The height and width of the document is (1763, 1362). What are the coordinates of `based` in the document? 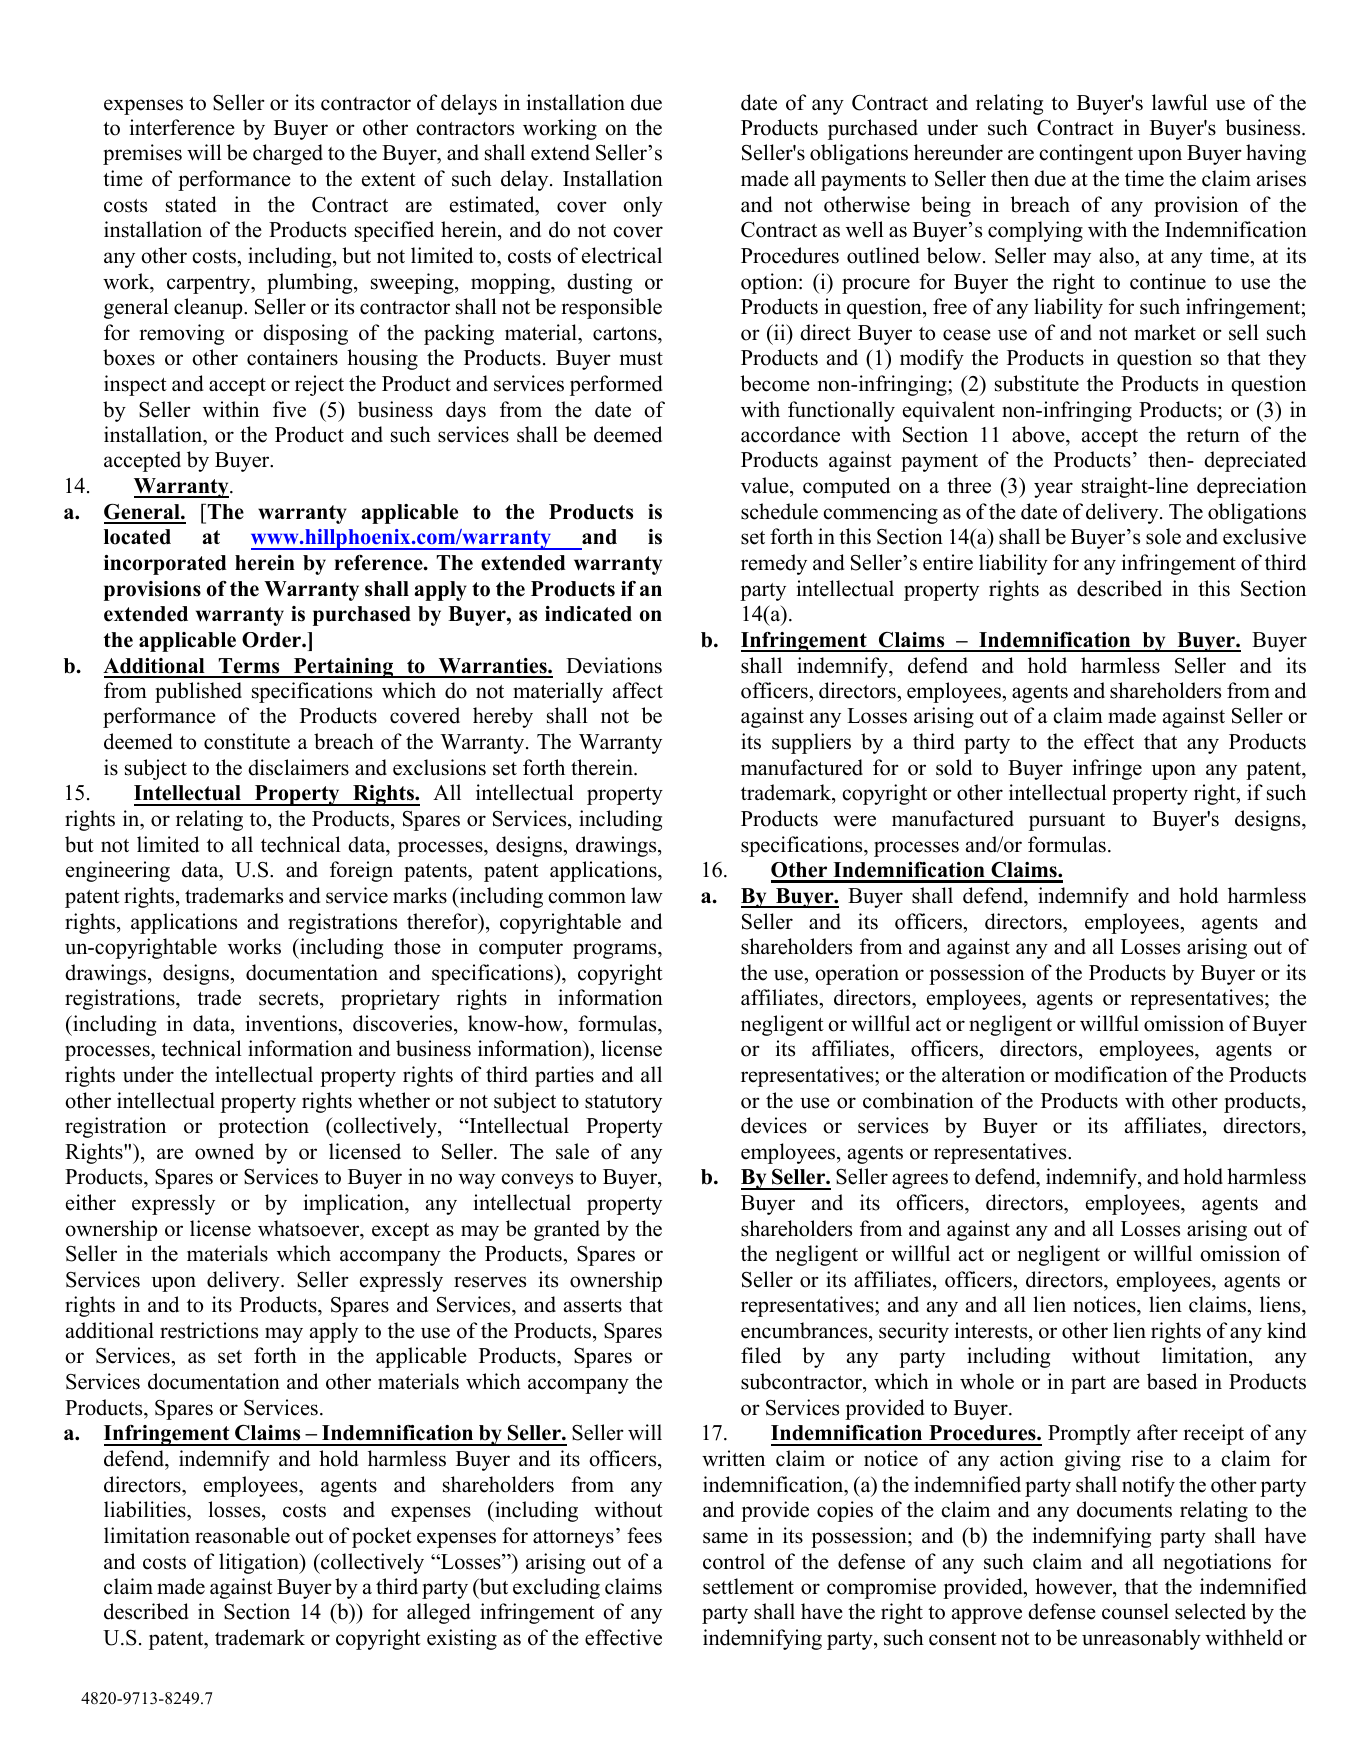 It's located at (1172, 1381).
